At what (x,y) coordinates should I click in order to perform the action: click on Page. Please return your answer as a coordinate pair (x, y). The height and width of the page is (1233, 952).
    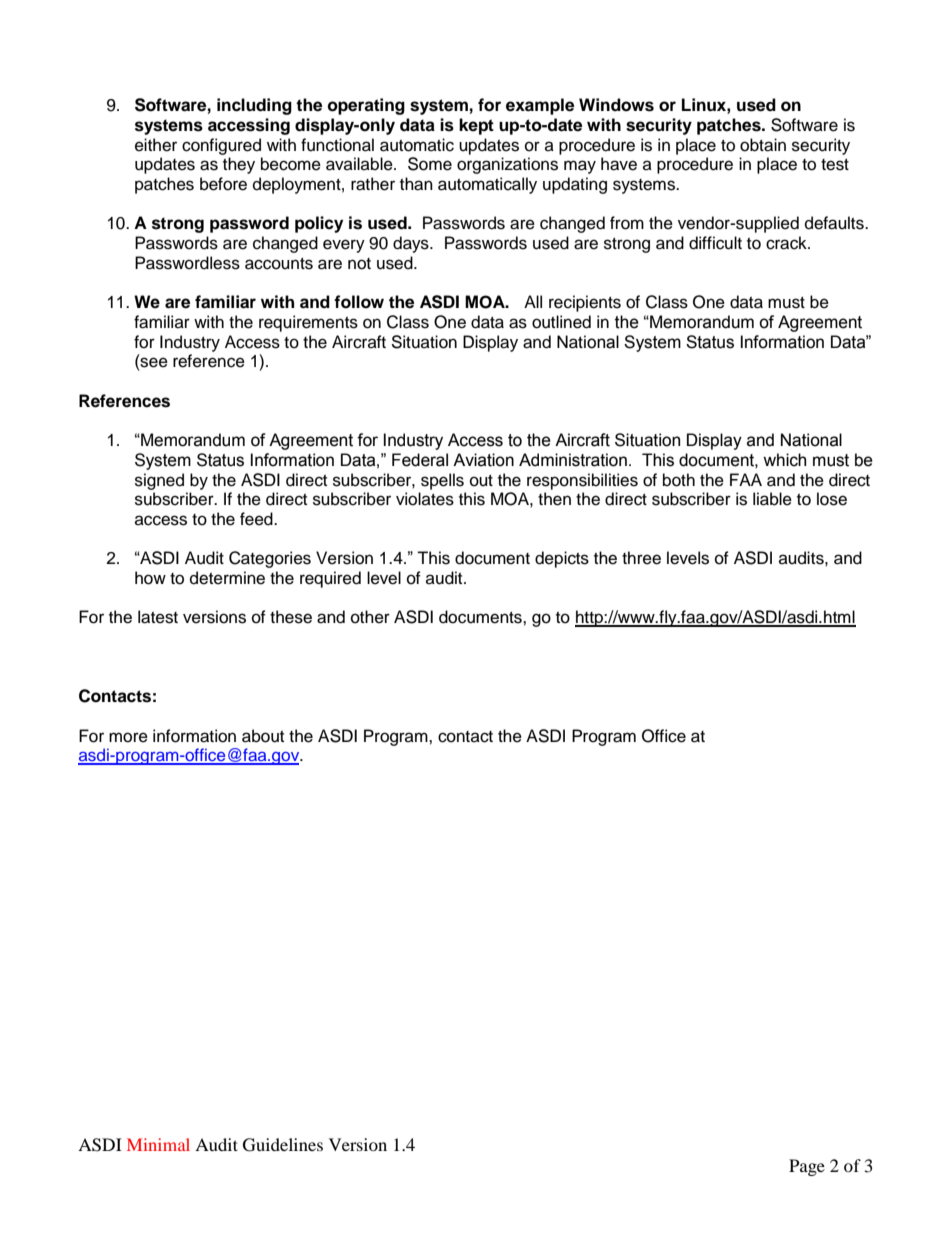
    Looking at the image, I should click on (807, 1167).
